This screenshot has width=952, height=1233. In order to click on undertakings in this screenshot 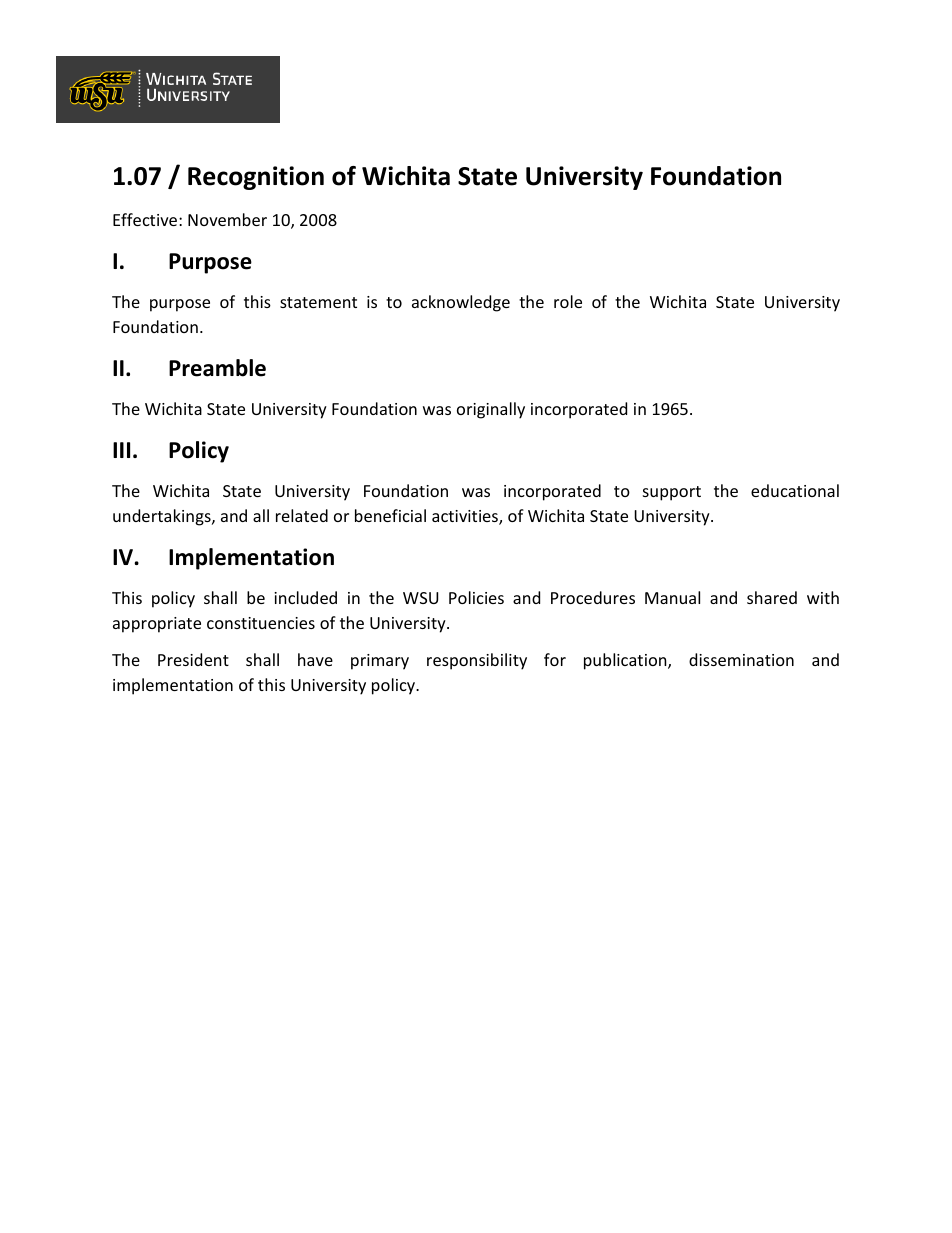, I will do `click(163, 517)`.
